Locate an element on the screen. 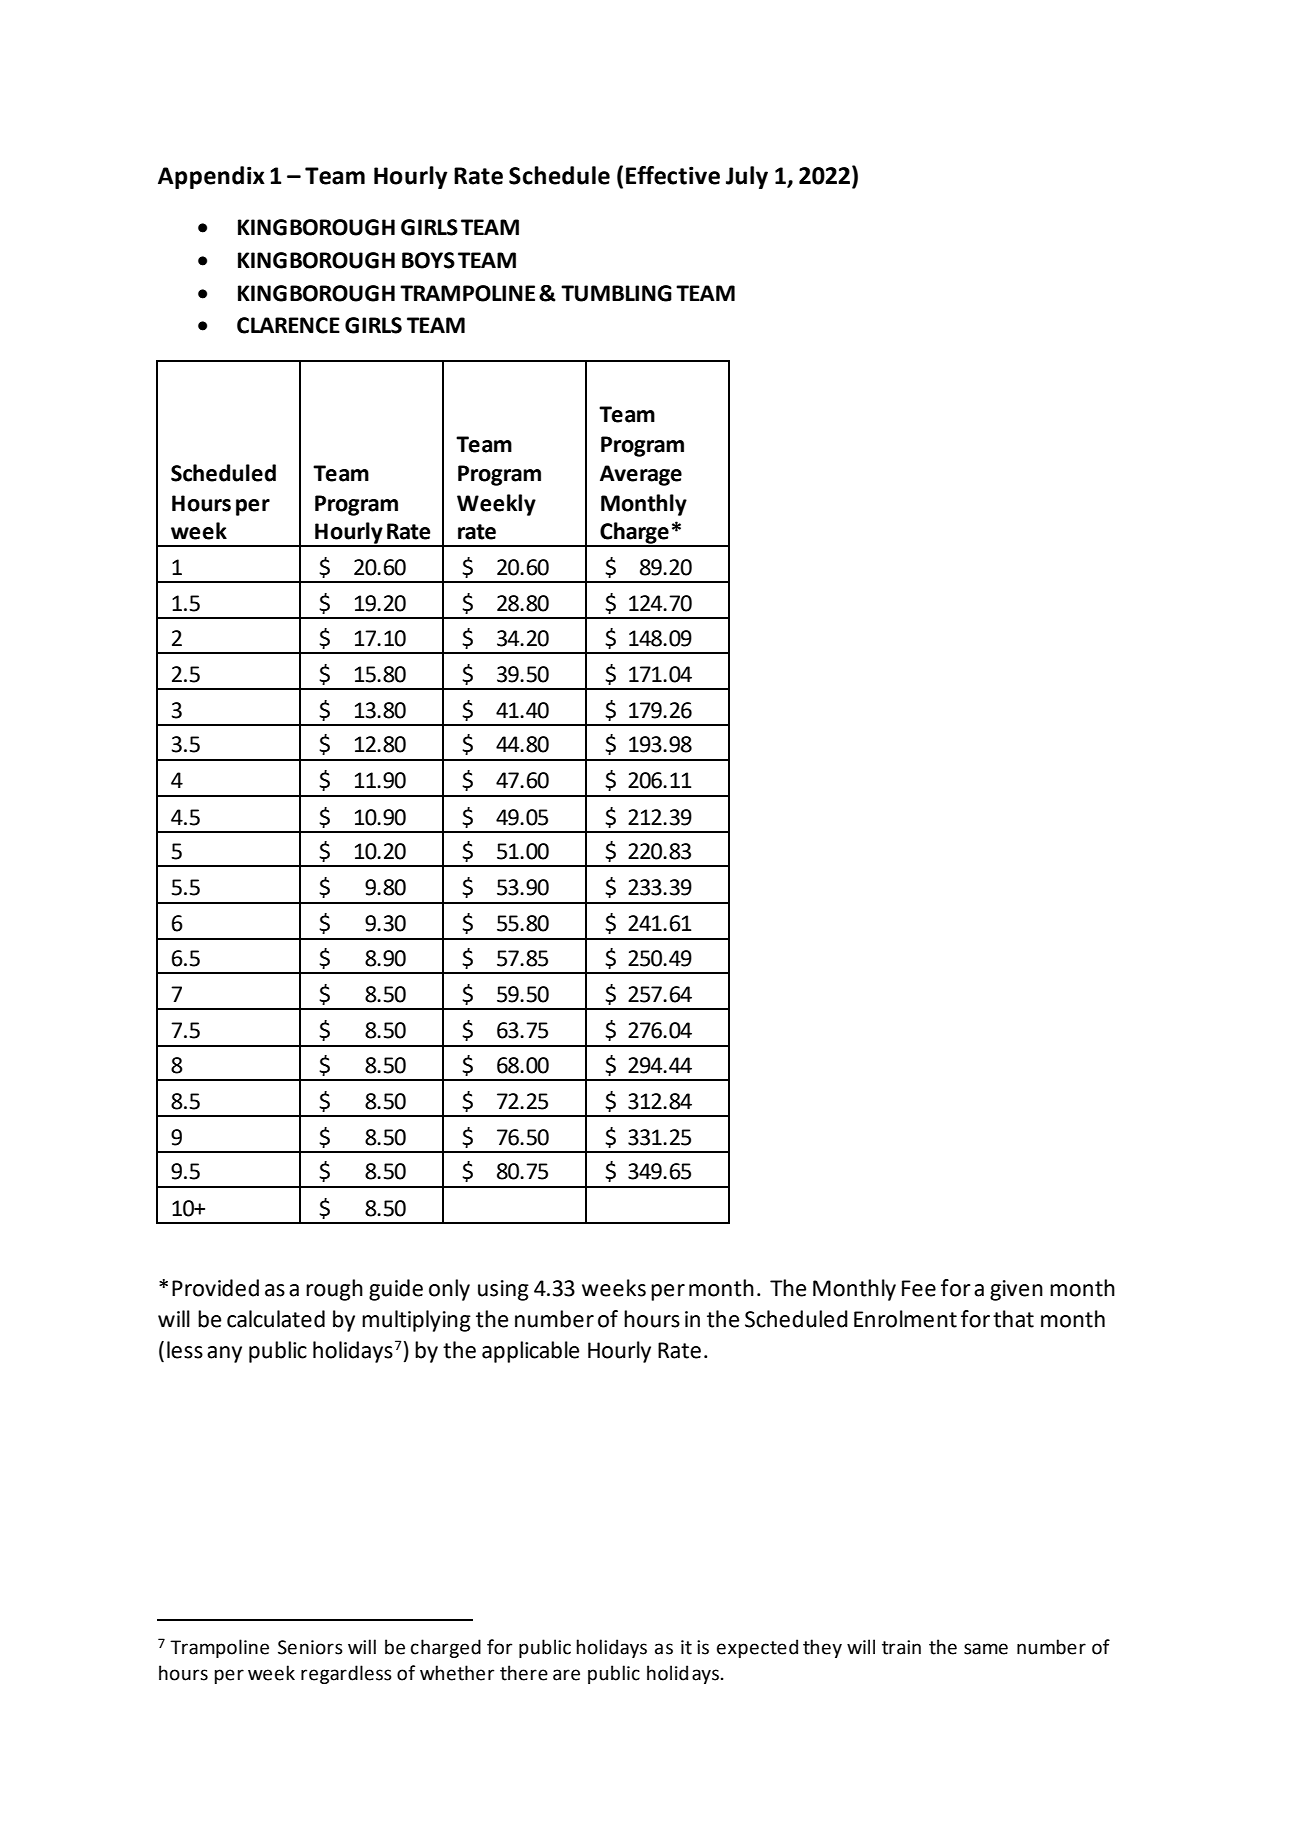  Effective is located at coordinates (673, 175).
